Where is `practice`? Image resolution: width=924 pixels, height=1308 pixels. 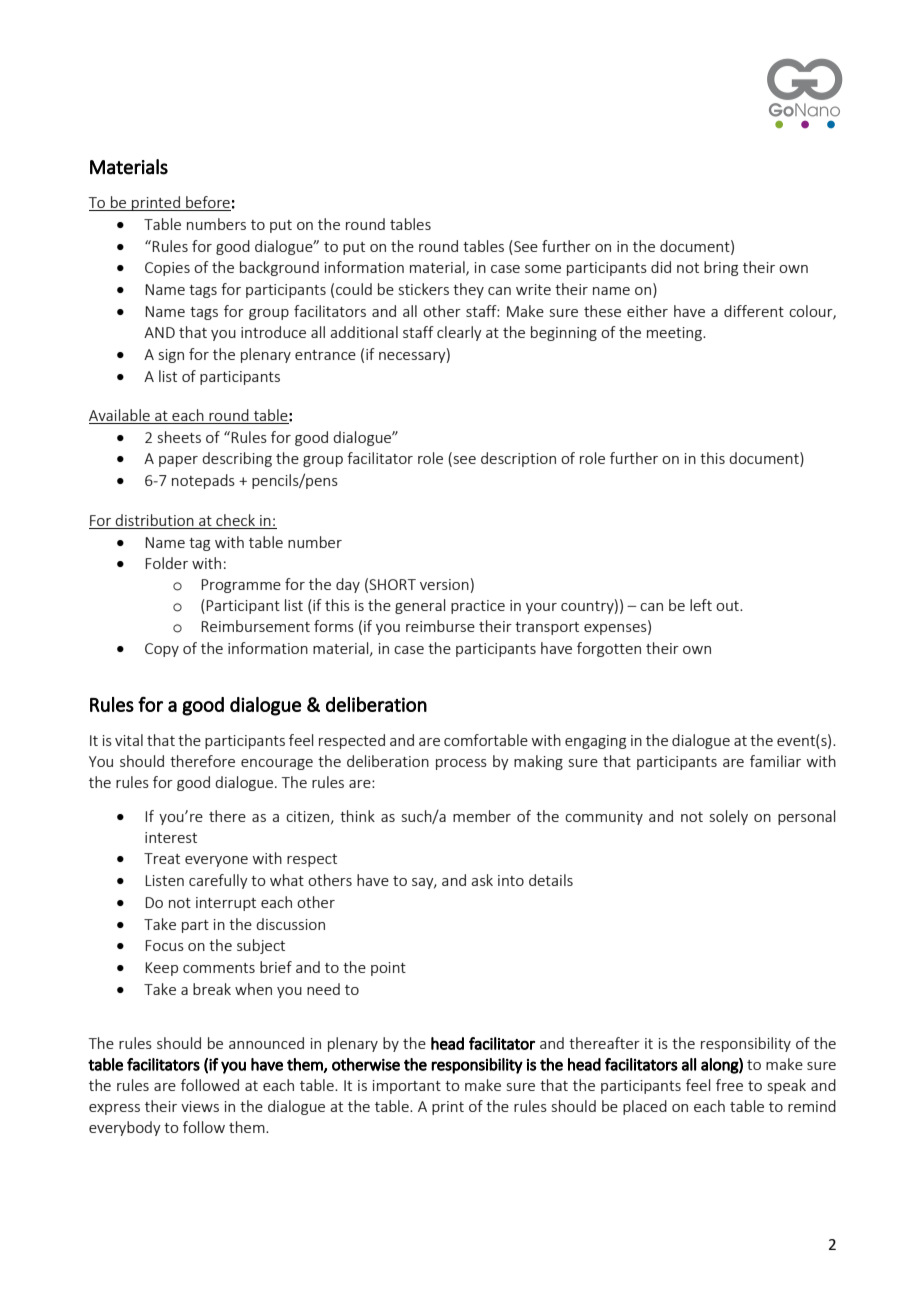
practice is located at coordinates (478, 607).
